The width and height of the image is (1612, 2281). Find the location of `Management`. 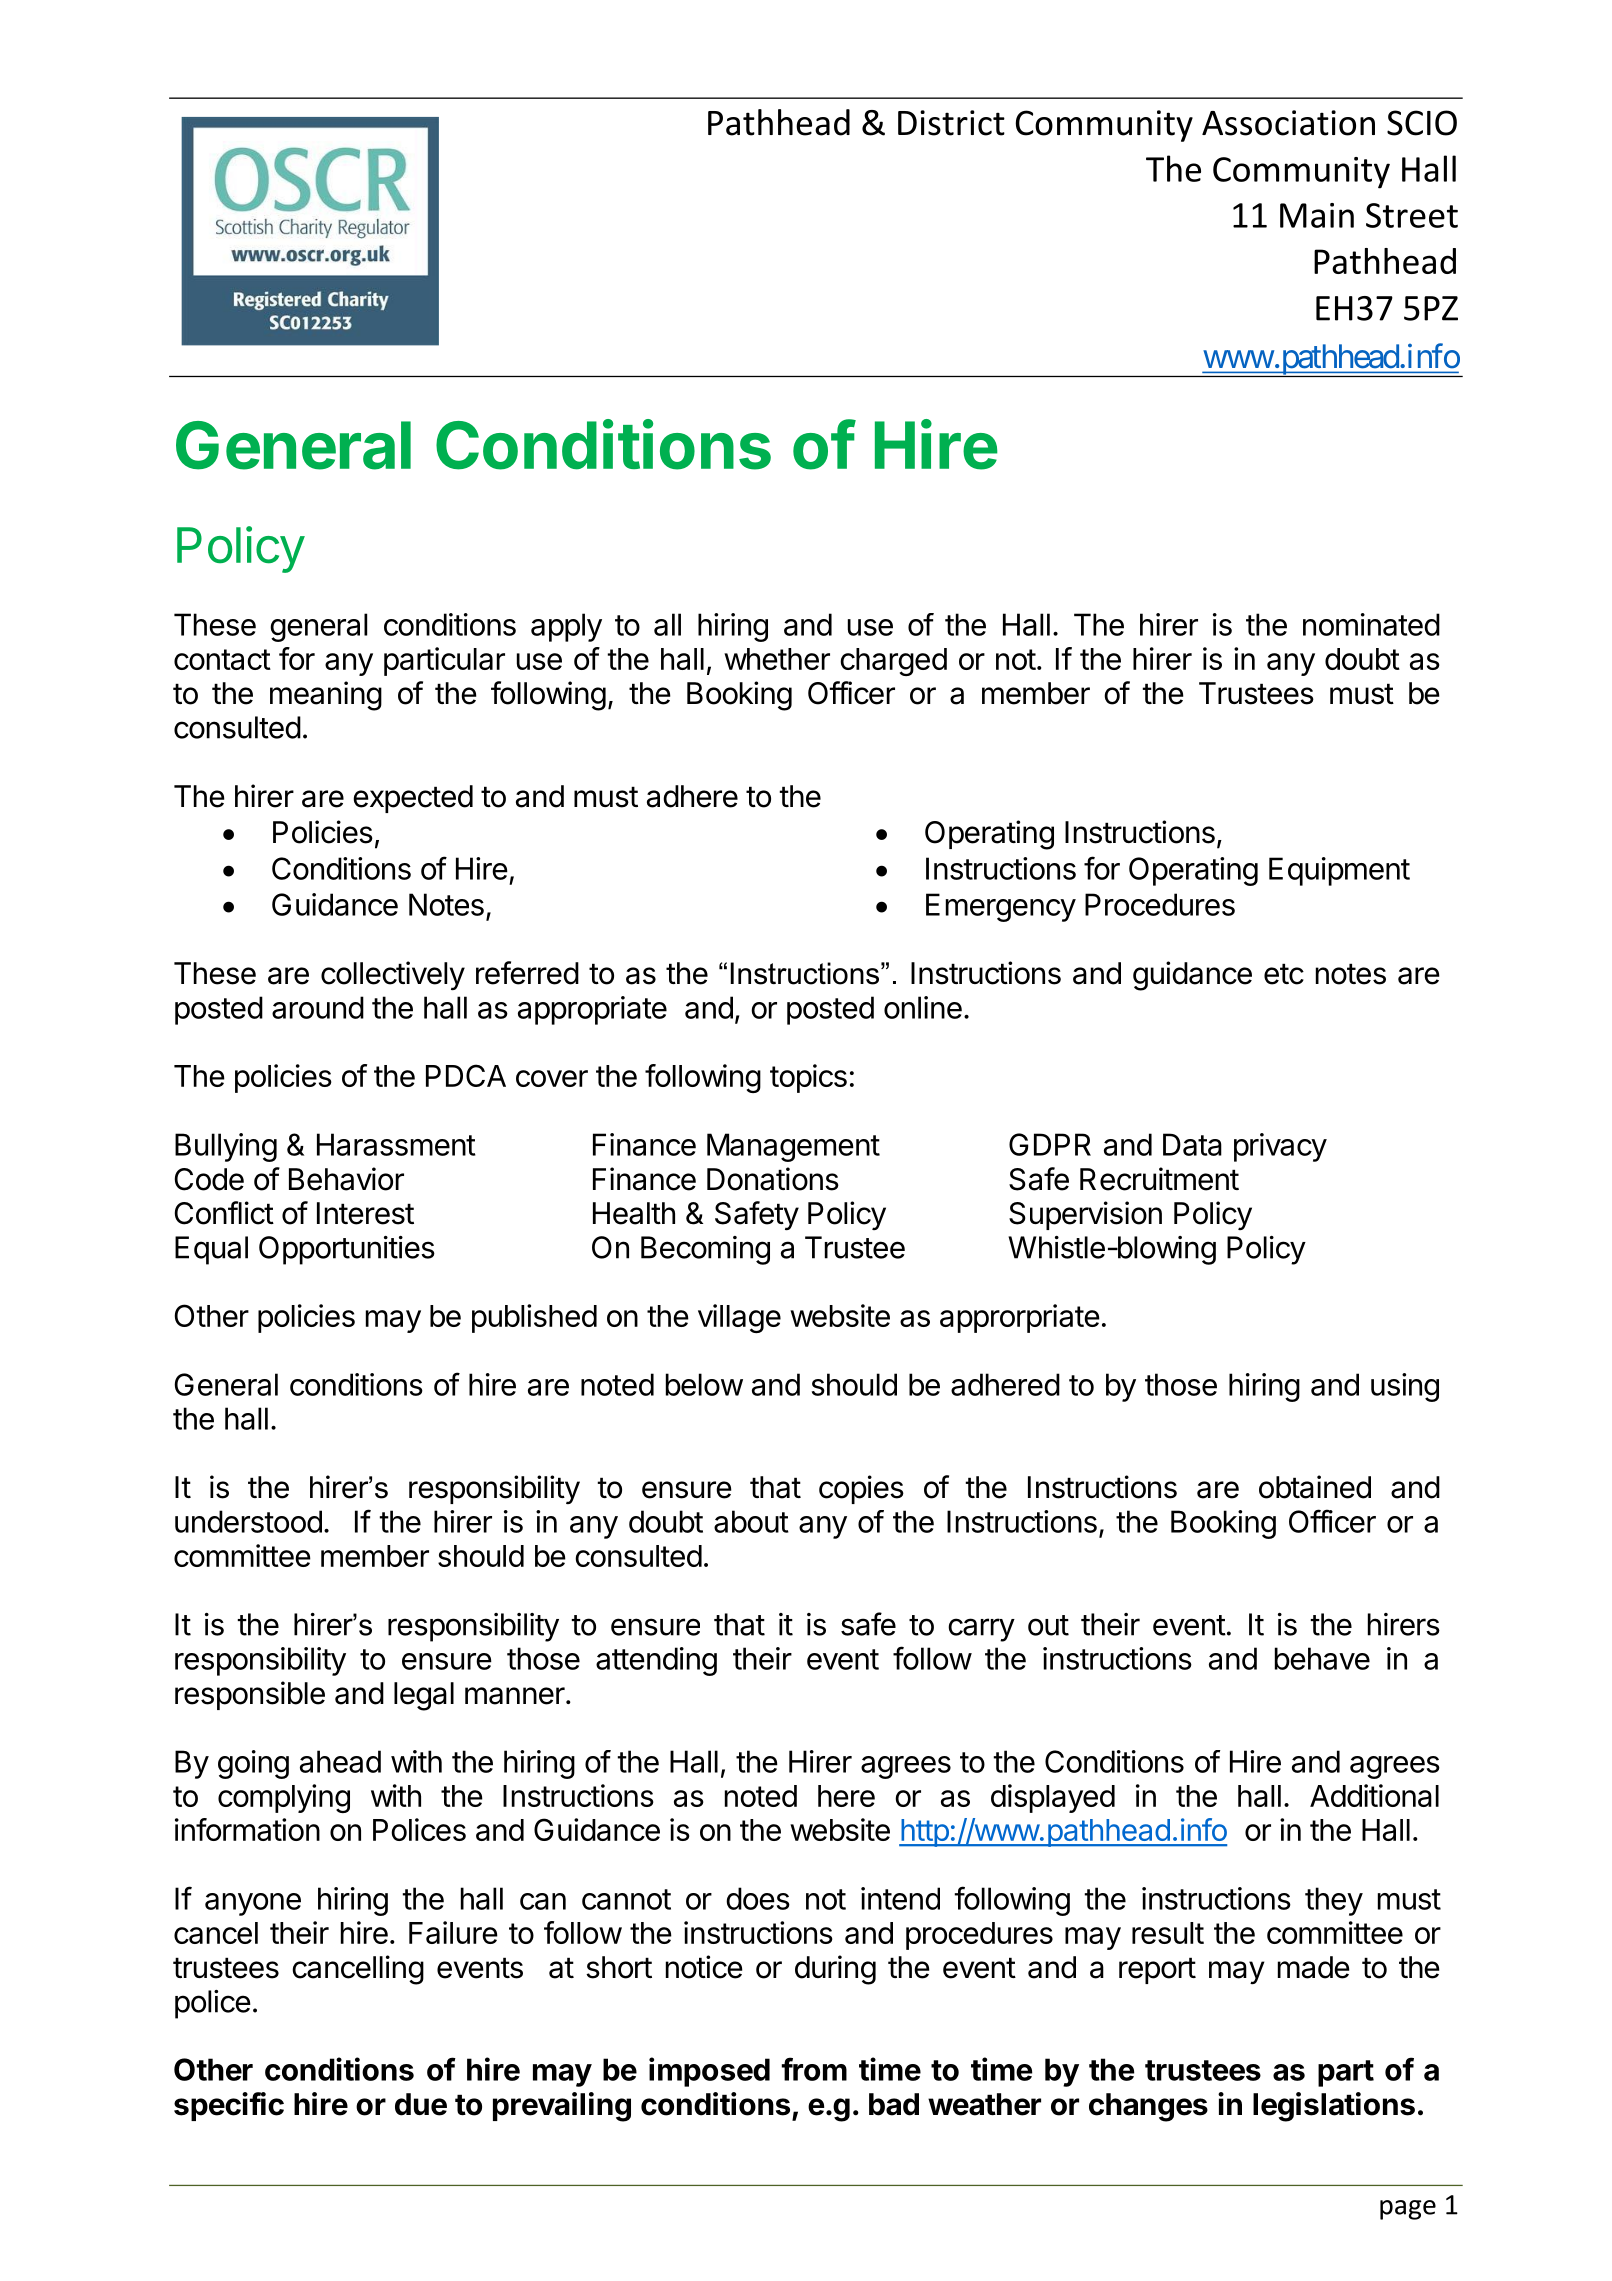

Management is located at coordinates (793, 1147).
